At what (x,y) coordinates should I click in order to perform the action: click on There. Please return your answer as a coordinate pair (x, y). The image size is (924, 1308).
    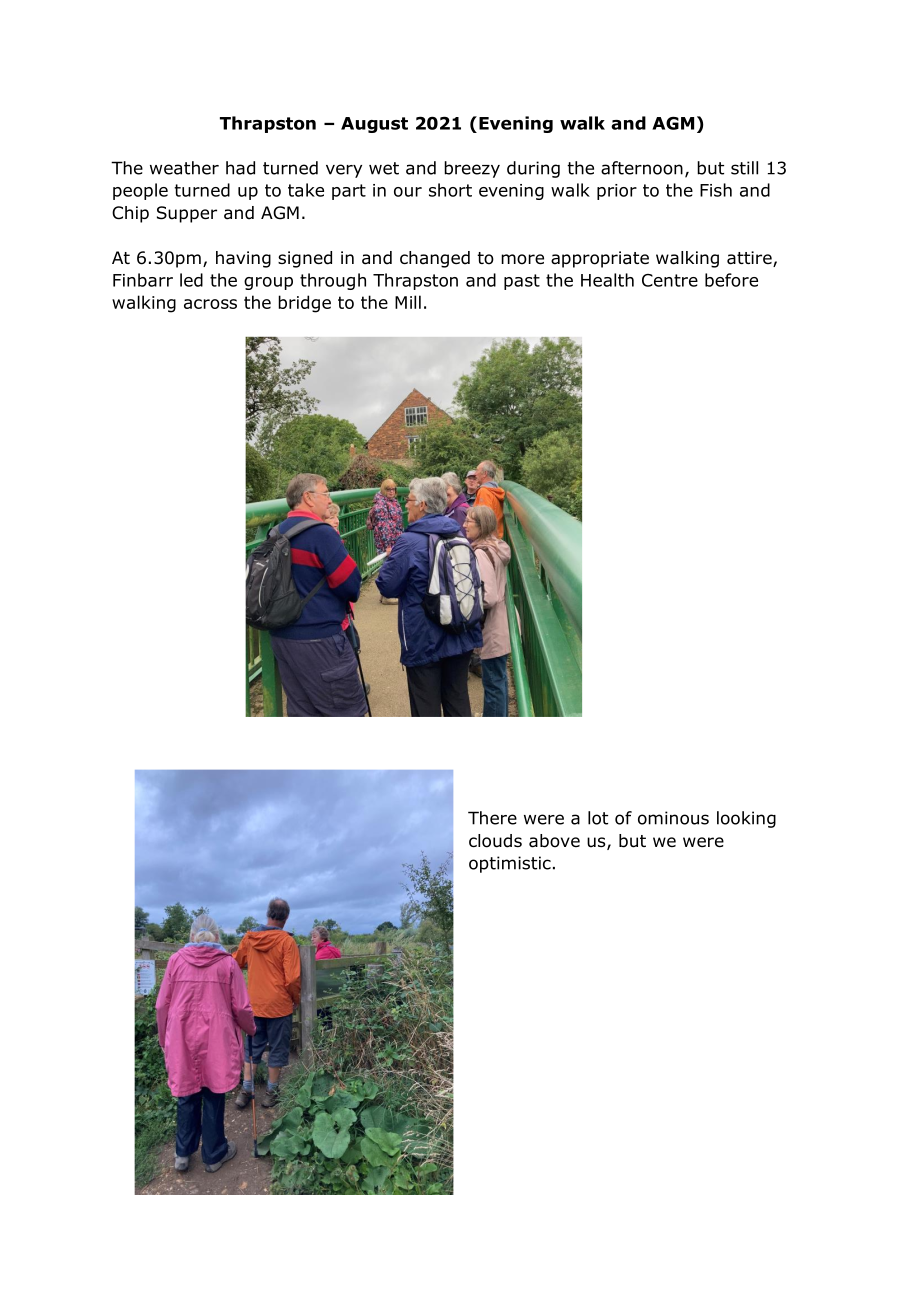
    Looking at the image, I should click on (492, 818).
